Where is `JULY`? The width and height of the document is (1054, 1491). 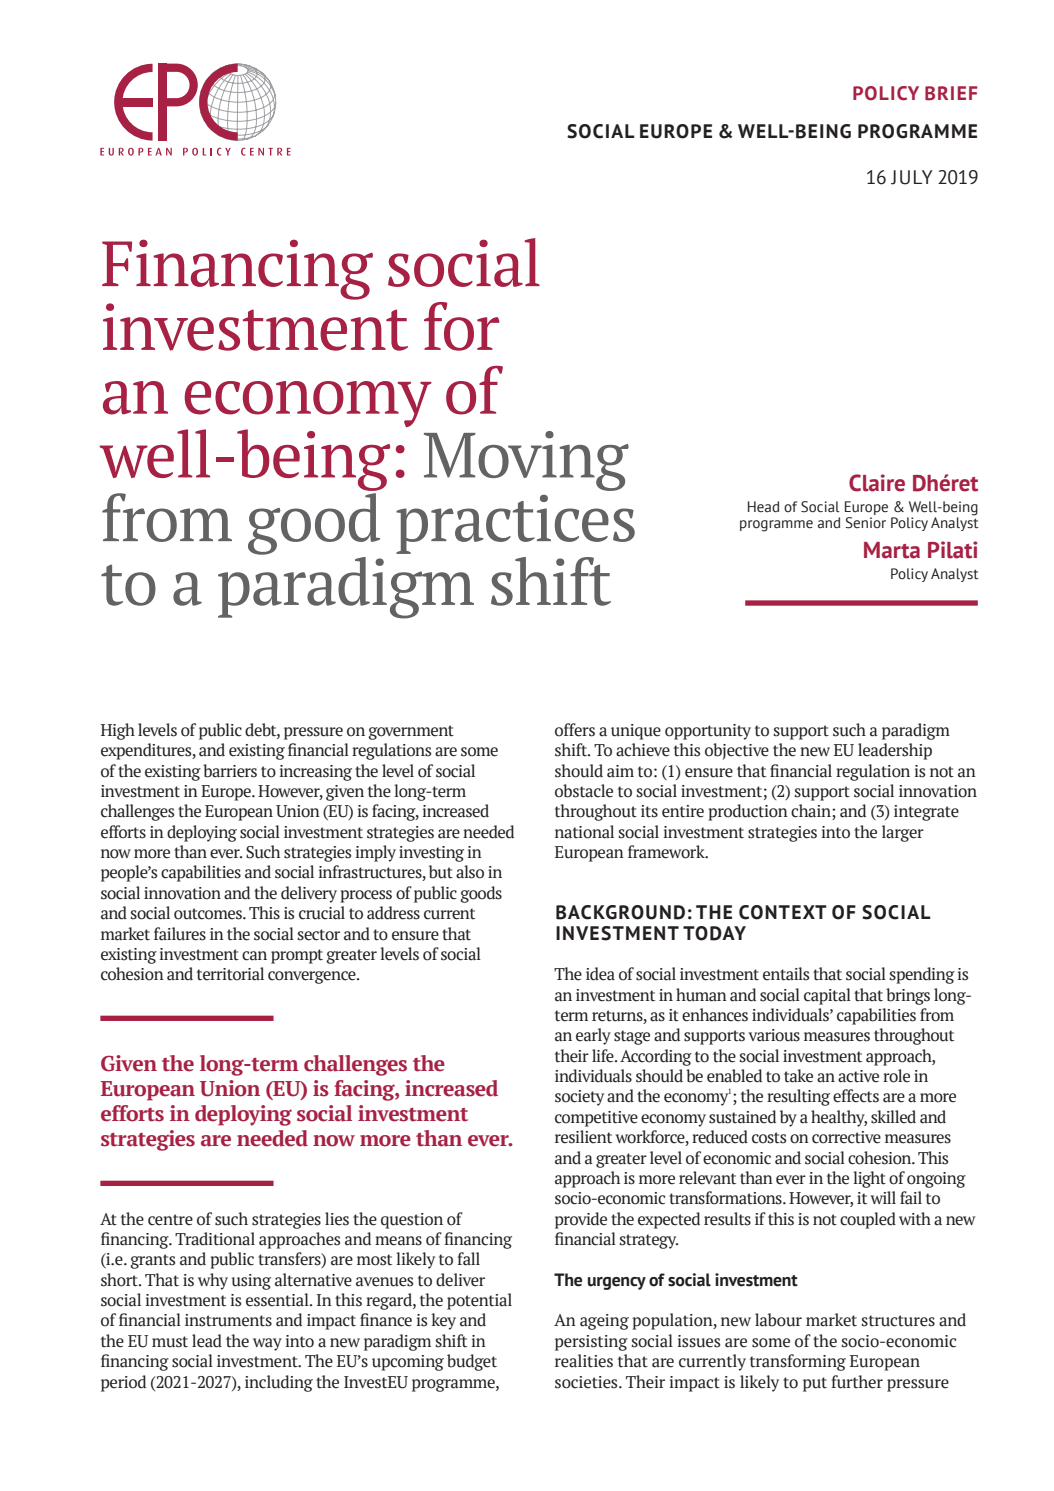
JULY is located at coordinates (911, 177).
